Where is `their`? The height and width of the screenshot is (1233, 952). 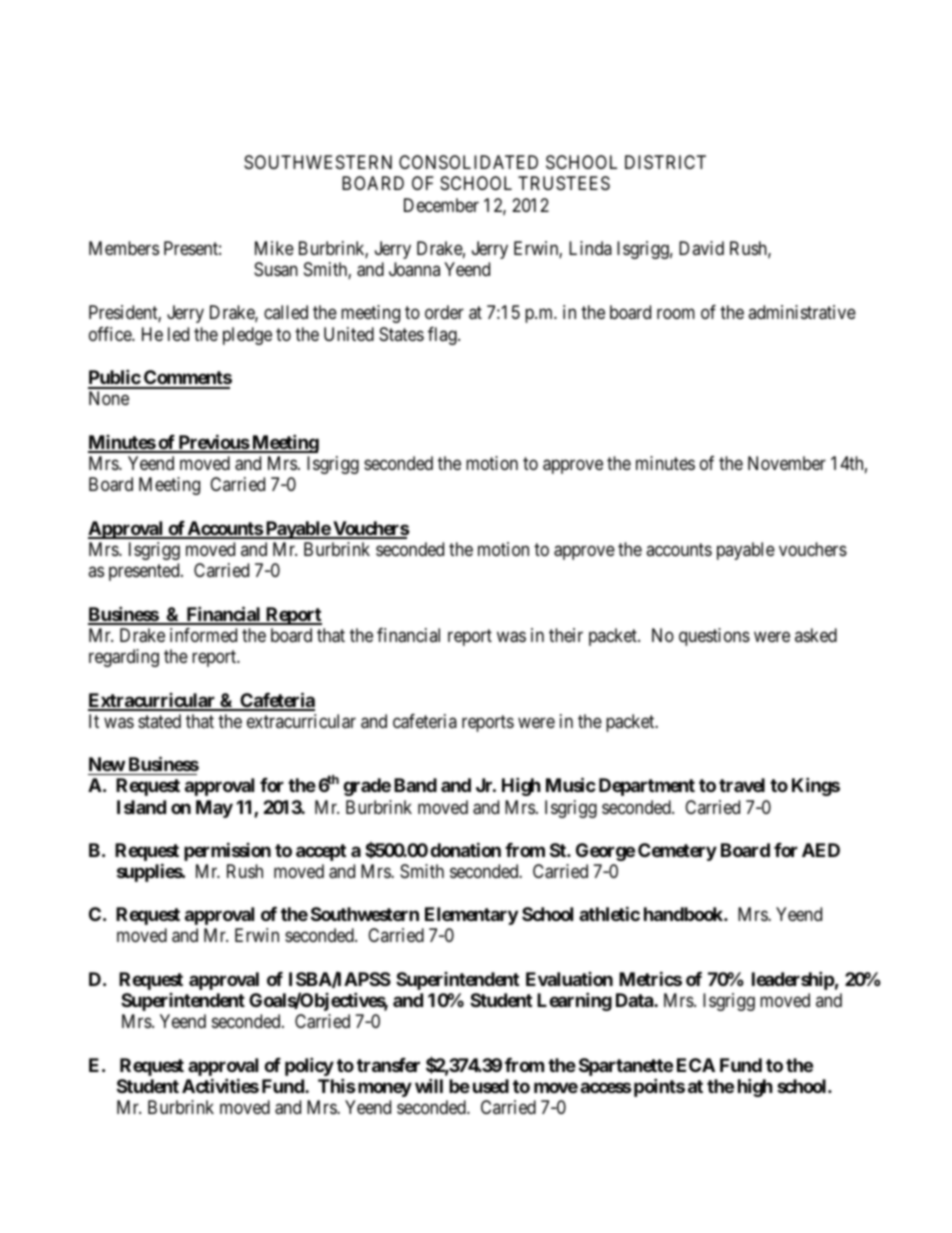
their is located at coordinates (566, 635).
